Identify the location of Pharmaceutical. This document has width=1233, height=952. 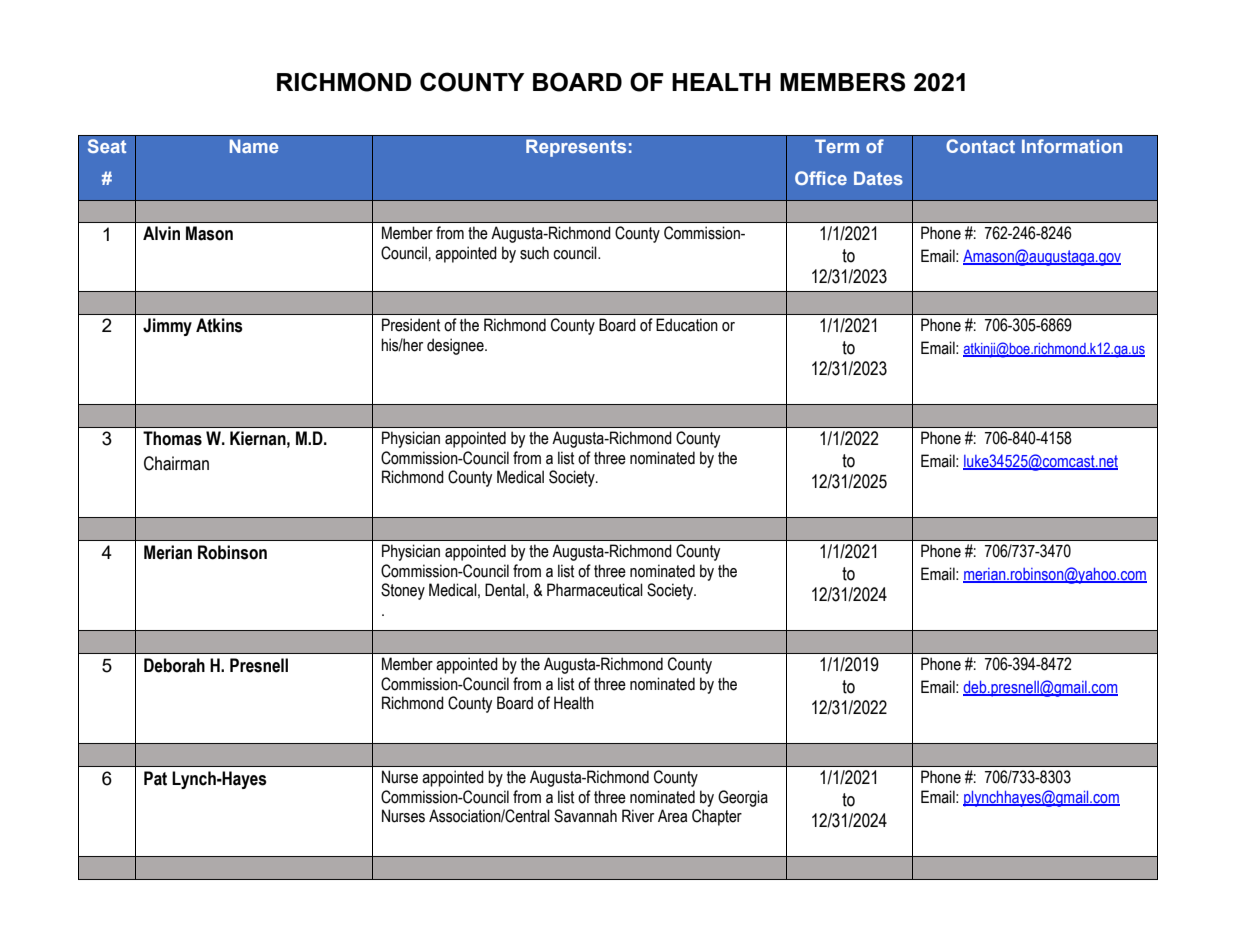
(595, 590).
